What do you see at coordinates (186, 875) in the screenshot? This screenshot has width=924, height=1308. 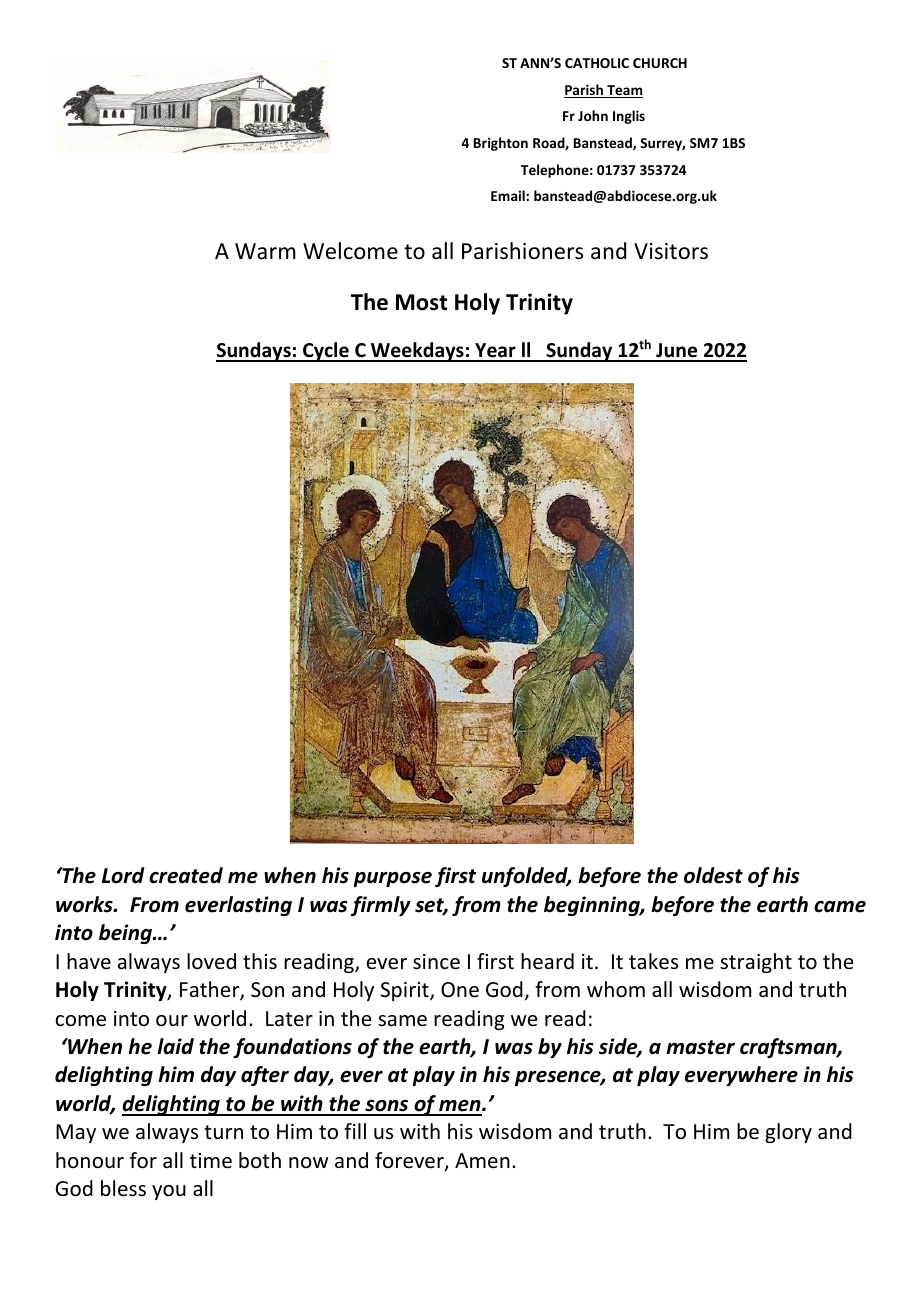 I see `created` at bounding box center [186, 875].
